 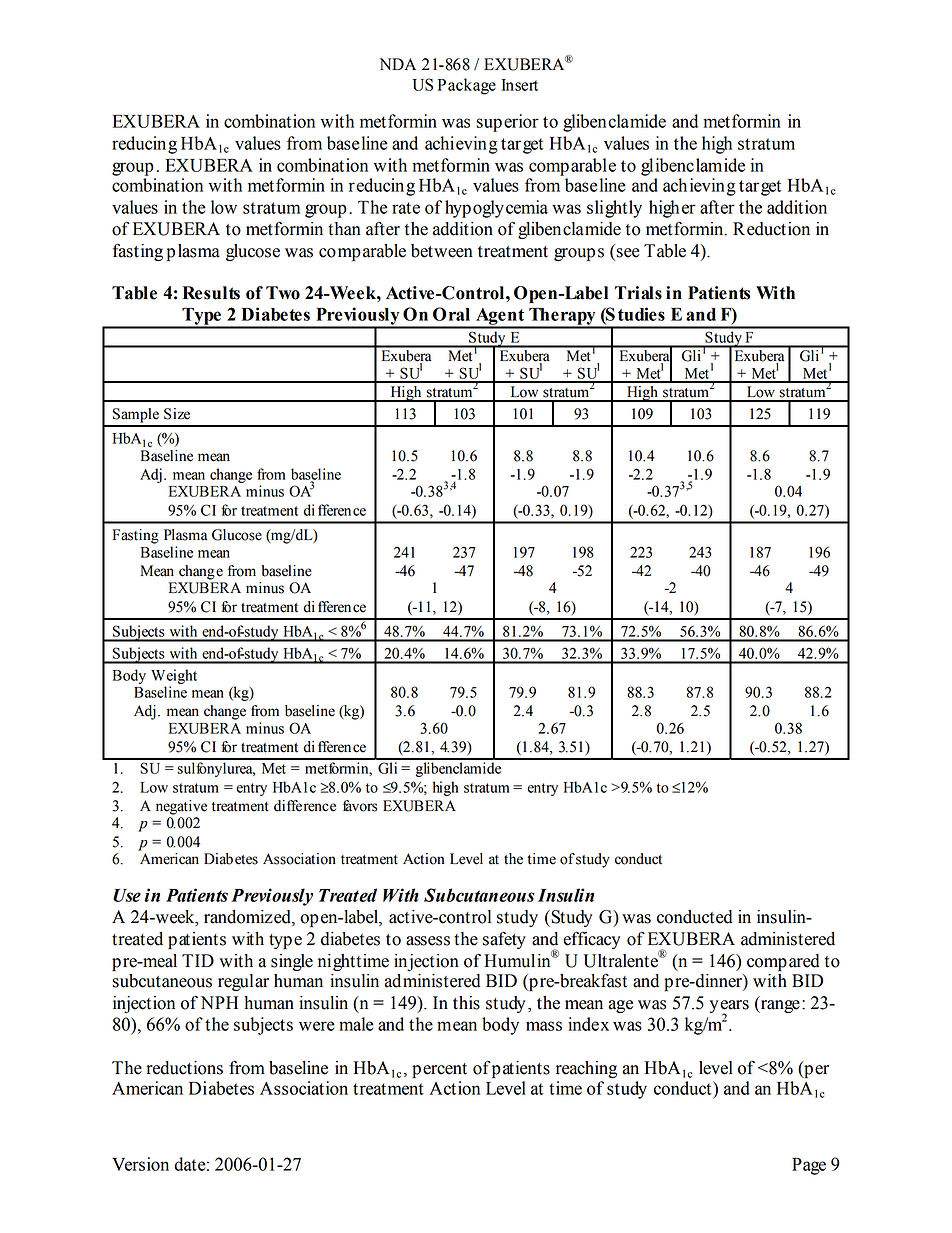 What do you see at coordinates (360, 806) in the document?
I see `favors` at bounding box center [360, 806].
